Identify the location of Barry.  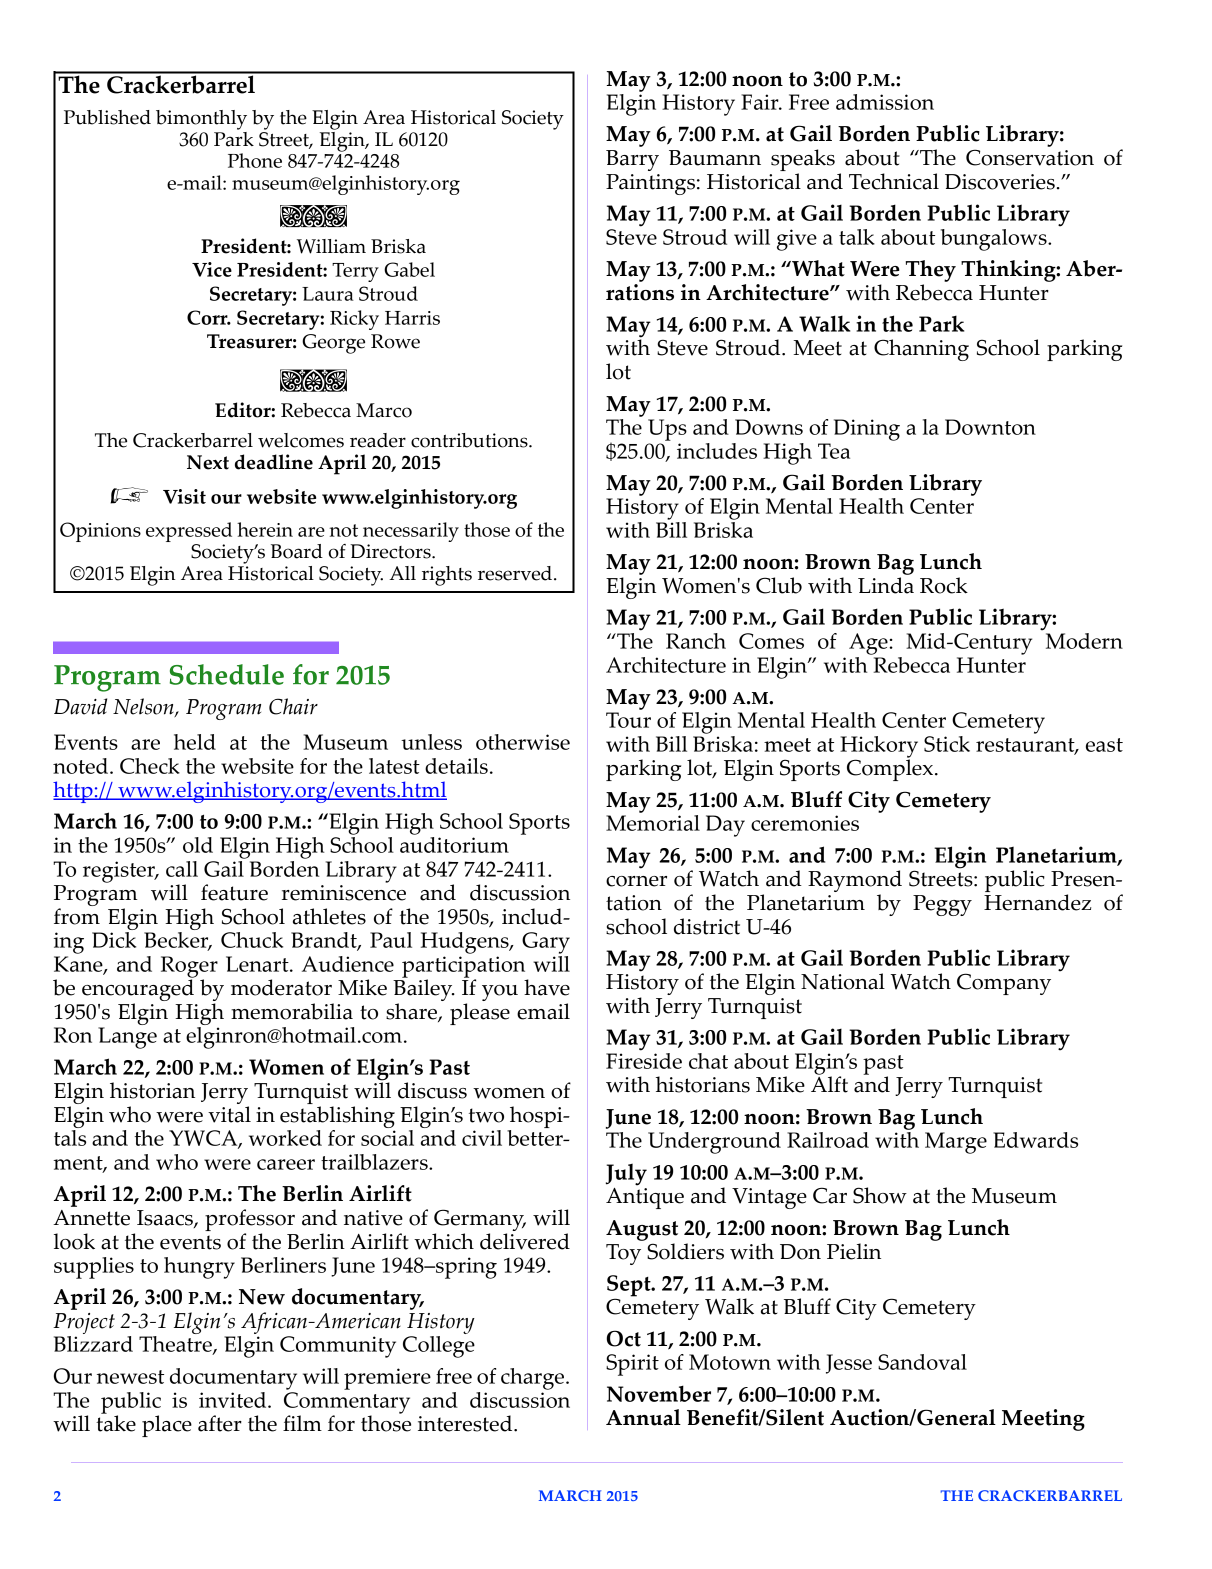
(632, 160).
